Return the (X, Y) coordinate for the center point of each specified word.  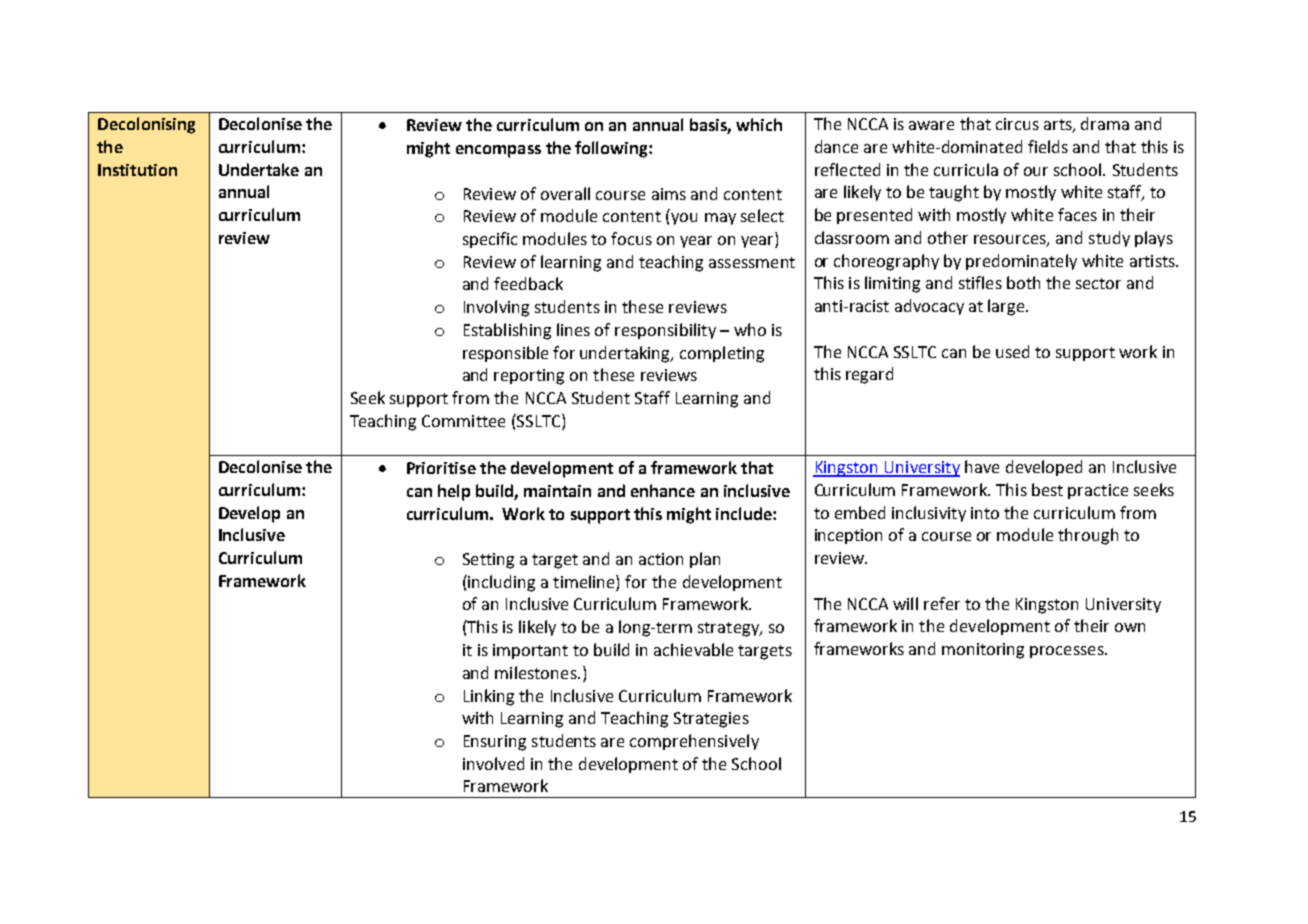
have (982, 466)
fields (1048, 146)
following (612, 149)
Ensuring (495, 743)
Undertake (259, 169)
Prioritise (441, 468)
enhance (663, 490)
